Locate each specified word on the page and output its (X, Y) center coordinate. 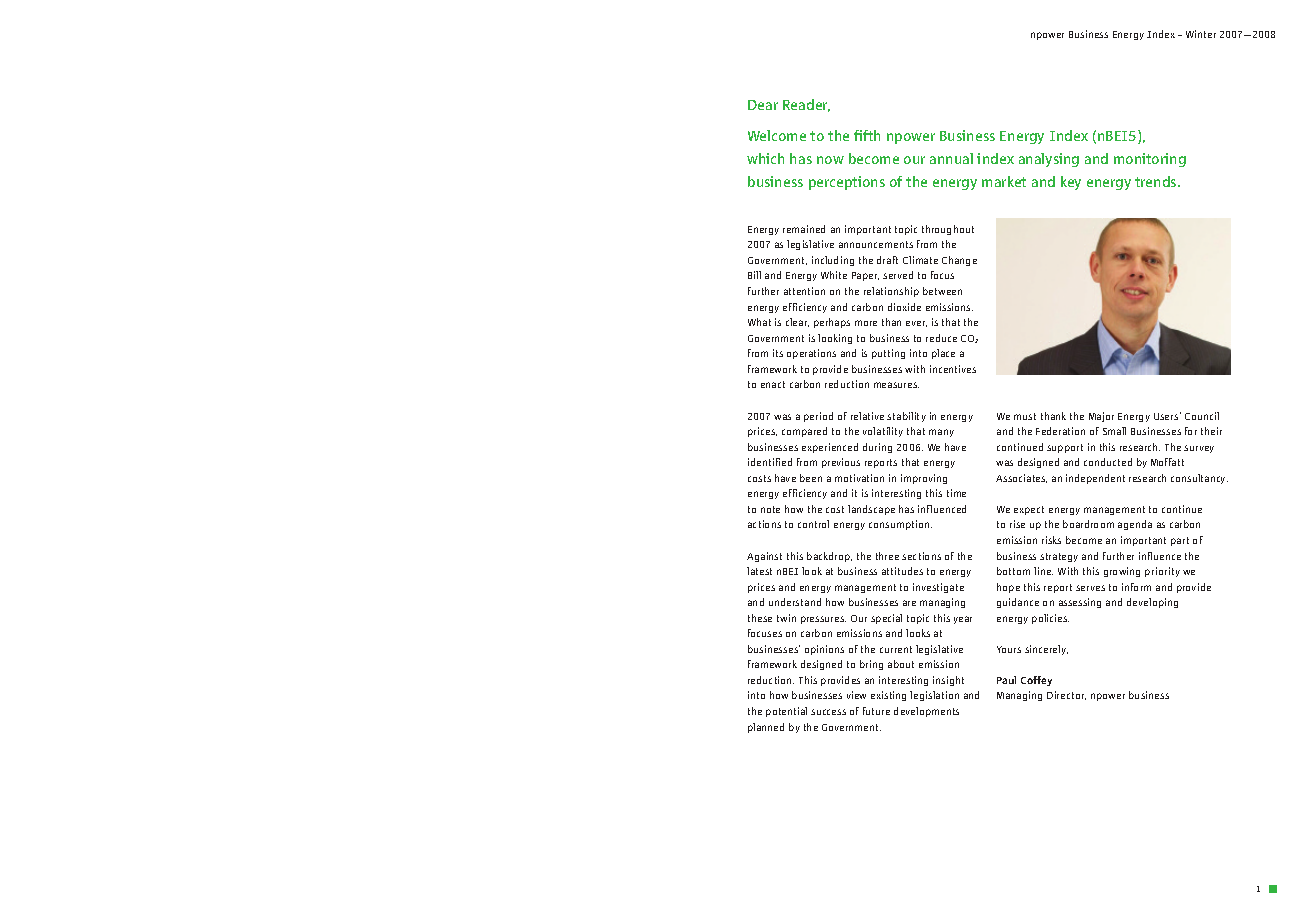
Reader (806, 105)
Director (1066, 695)
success (828, 712)
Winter (1201, 34)
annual (951, 158)
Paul (1006, 680)
